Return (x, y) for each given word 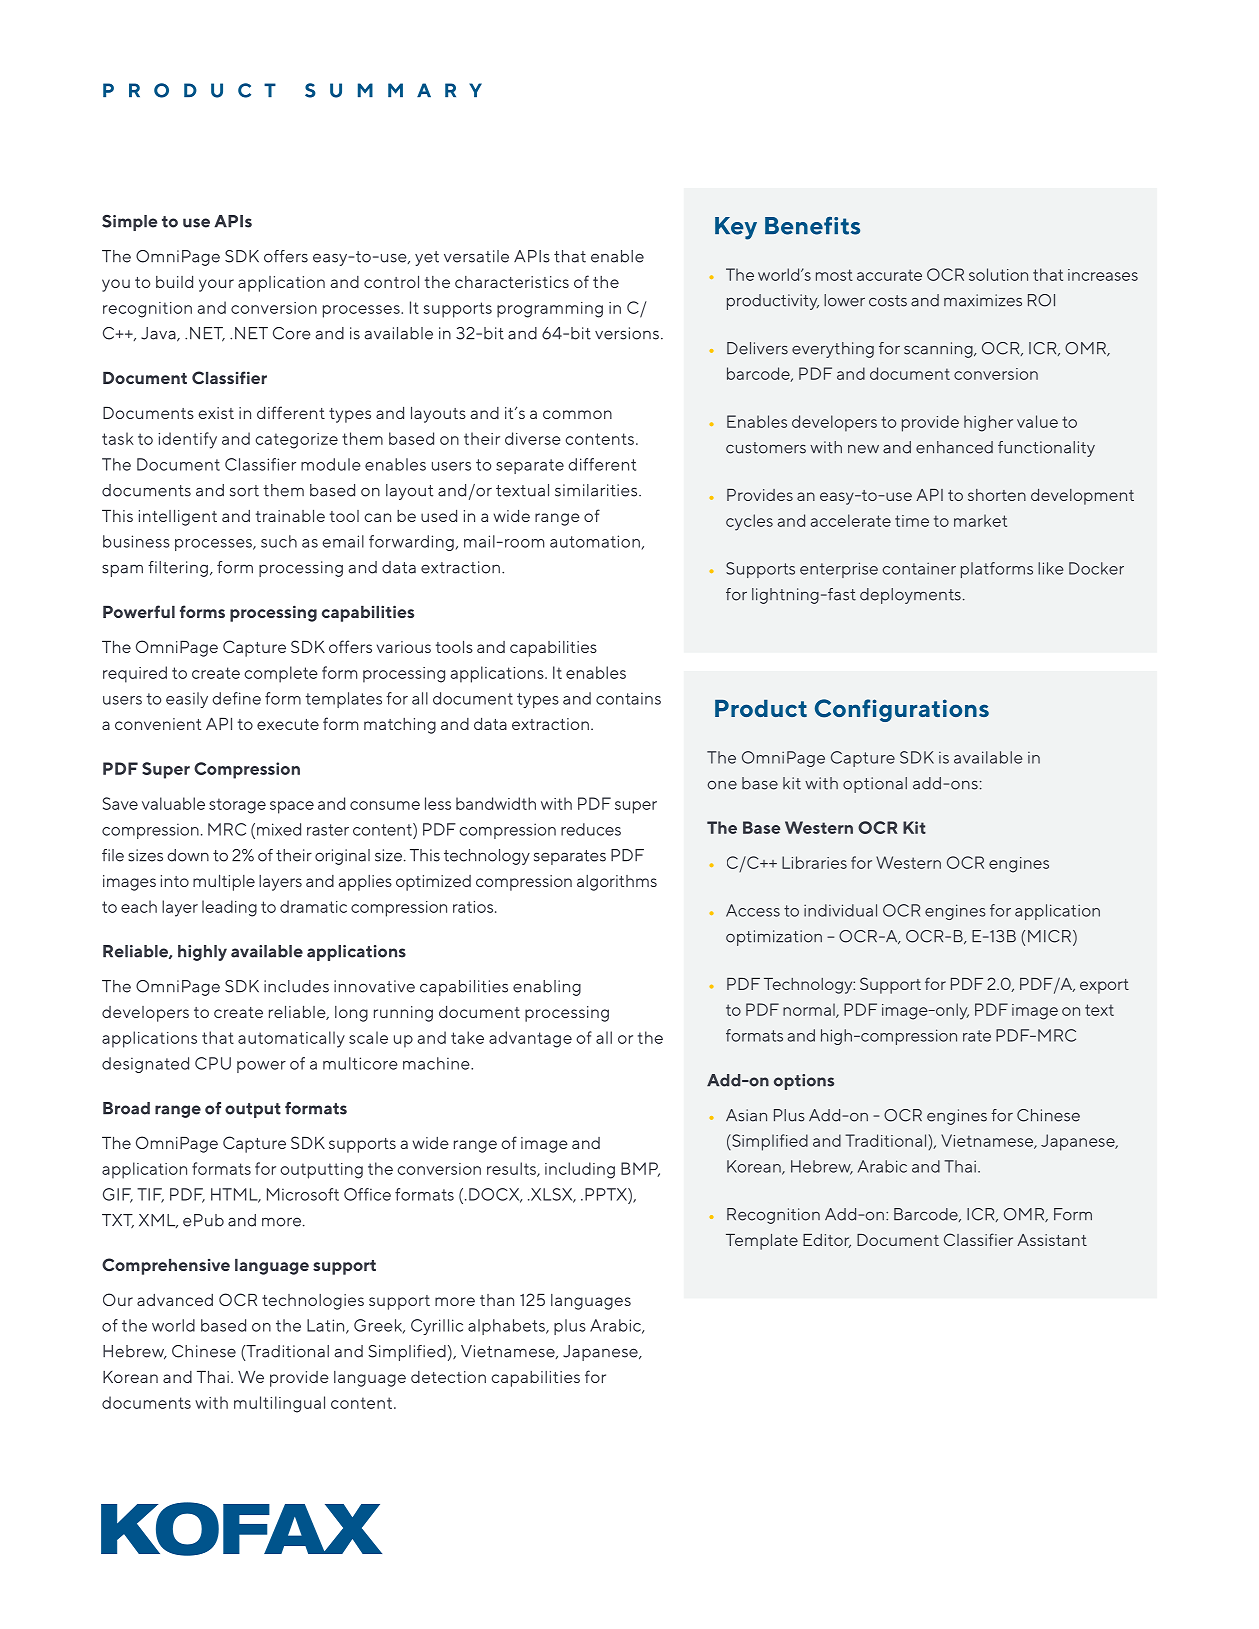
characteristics (512, 282)
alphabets (507, 1327)
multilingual (279, 1404)
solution (998, 274)
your (216, 285)
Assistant (1052, 1240)
